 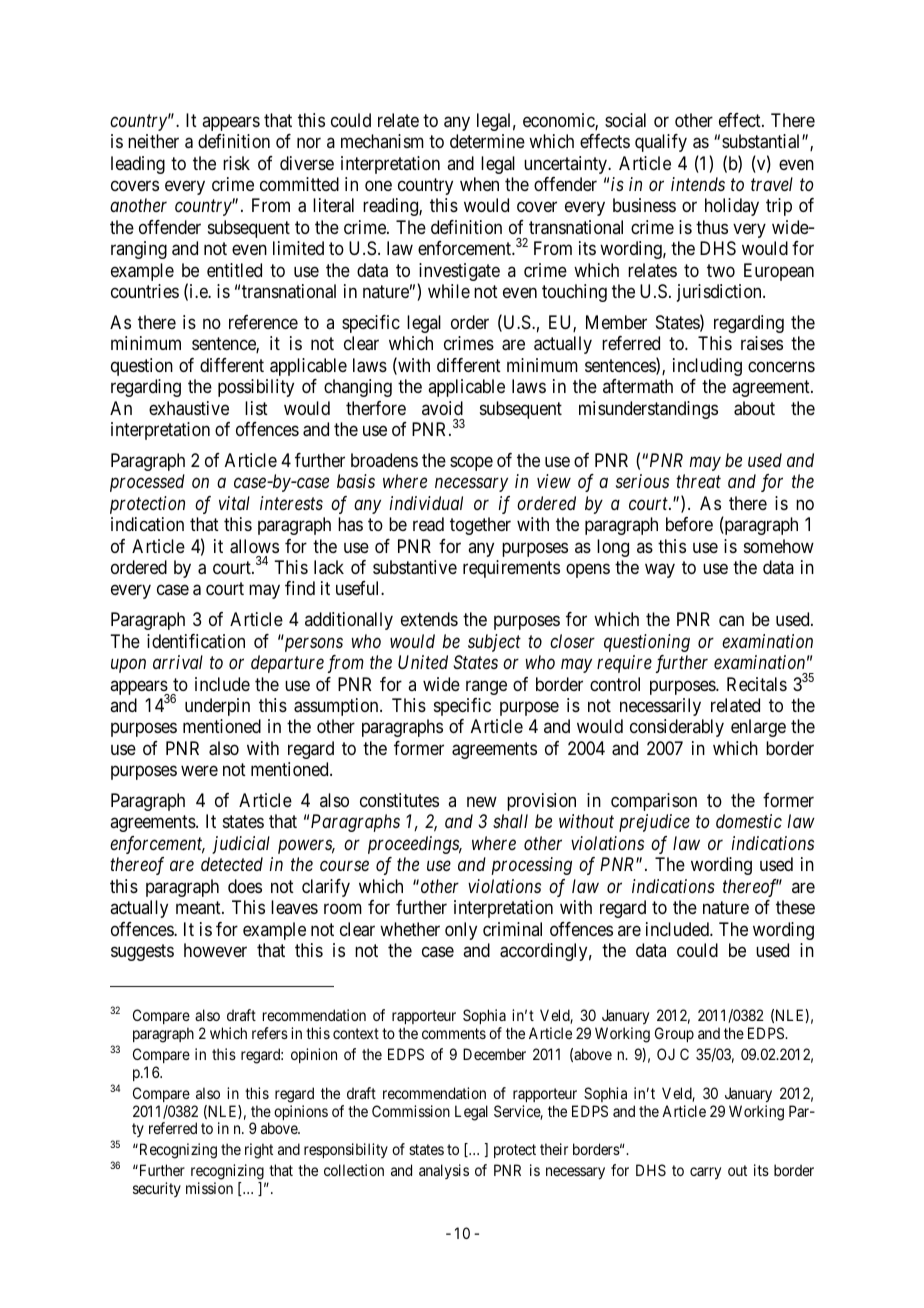 I want to click on intends, so click(x=698, y=184).
